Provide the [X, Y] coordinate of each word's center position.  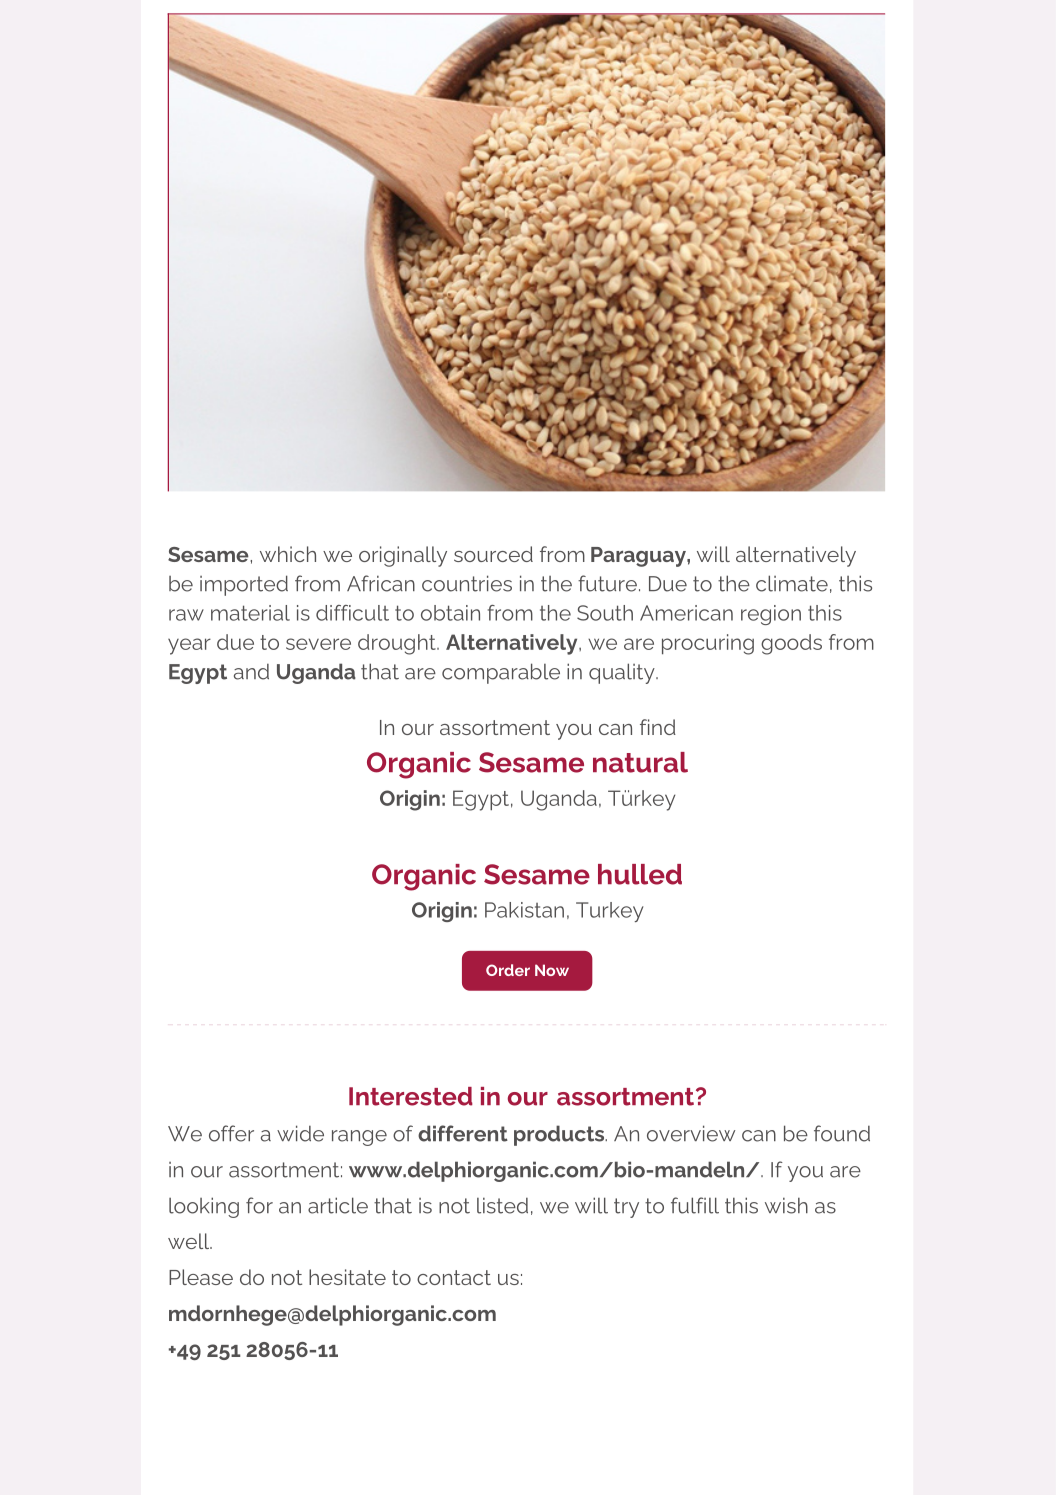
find [658, 727]
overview [691, 1133]
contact [454, 1277]
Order [508, 970]
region [771, 615]
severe [318, 644]
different [463, 1133]
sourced [493, 554]
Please [201, 1277]
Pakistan [524, 910]
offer [231, 1133]
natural [640, 762]
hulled [640, 874]
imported [244, 585]
